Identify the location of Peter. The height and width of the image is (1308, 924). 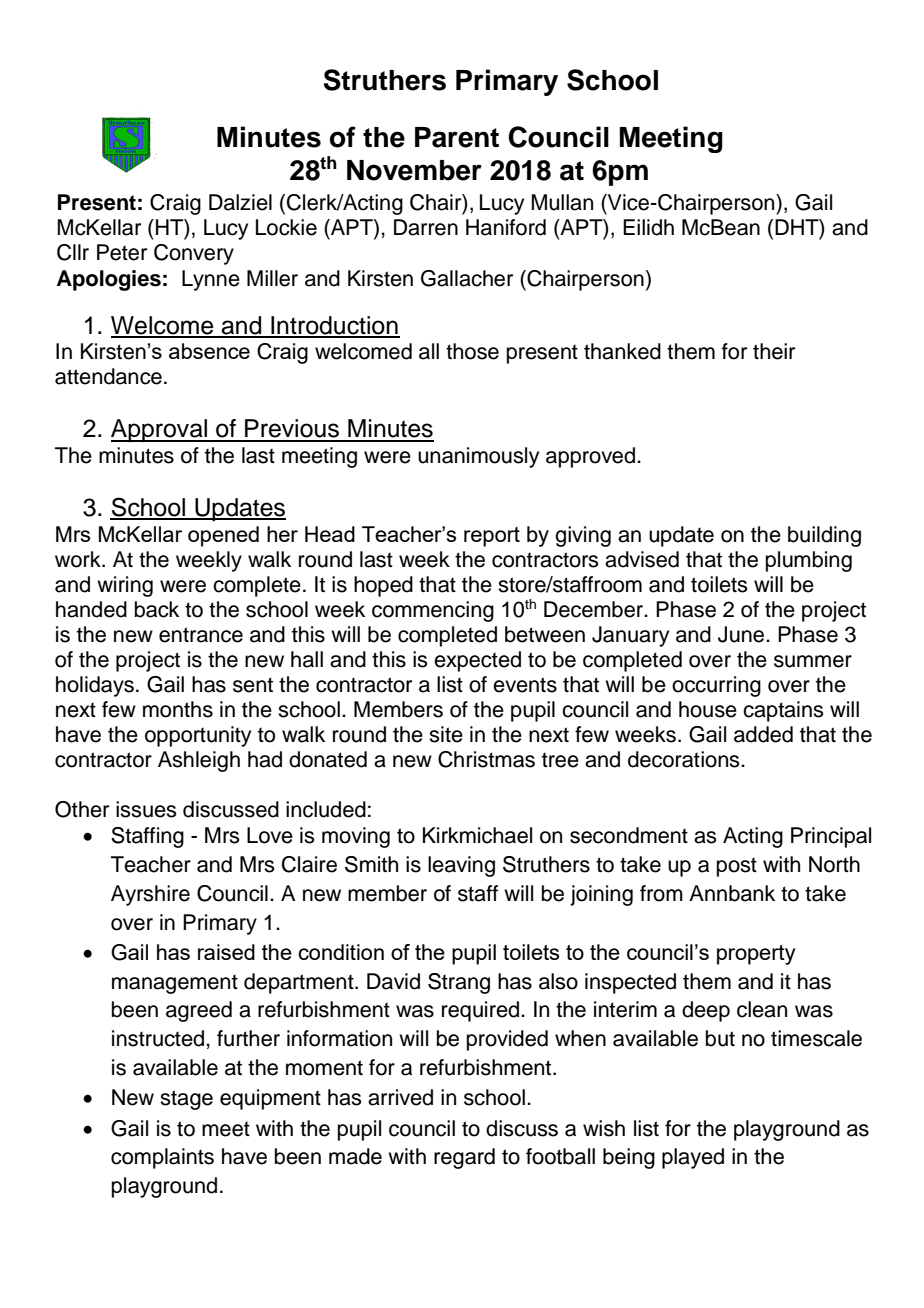
(122, 252).
